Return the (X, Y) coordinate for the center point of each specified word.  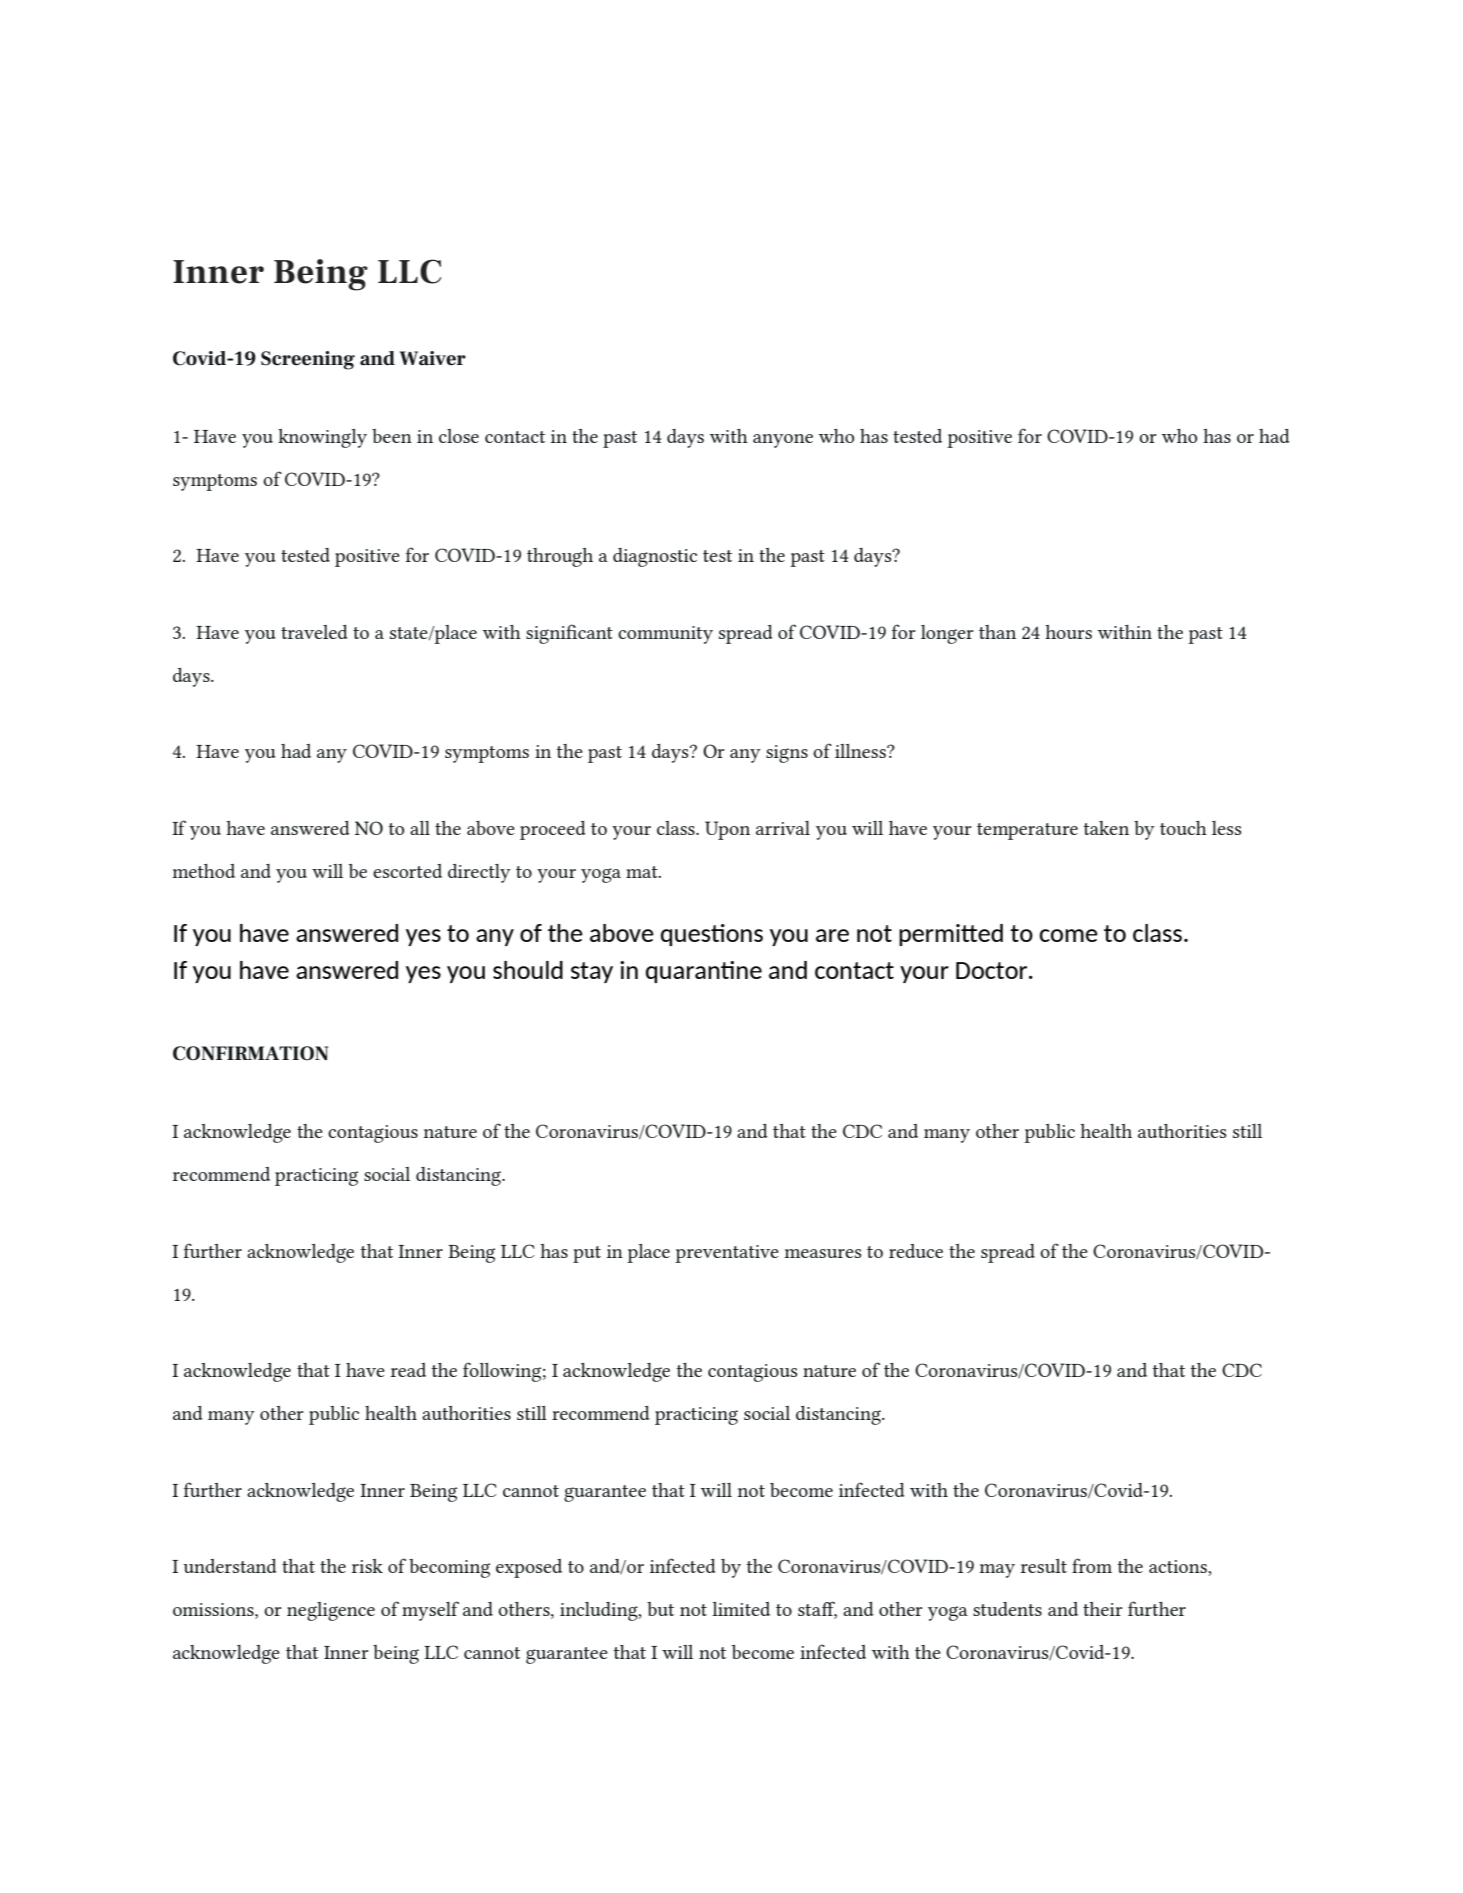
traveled (314, 632)
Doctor (993, 970)
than (997, 632)
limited (741, 1609)
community (665, 635)
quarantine (704, 972)
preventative (727, 1254)
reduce (916, 1251)
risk (367, 1566)
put (587, 1254)
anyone (783, 441)
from (1092, 1565)
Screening (308, 360)
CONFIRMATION (250, 1053)
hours (1068, 632)
